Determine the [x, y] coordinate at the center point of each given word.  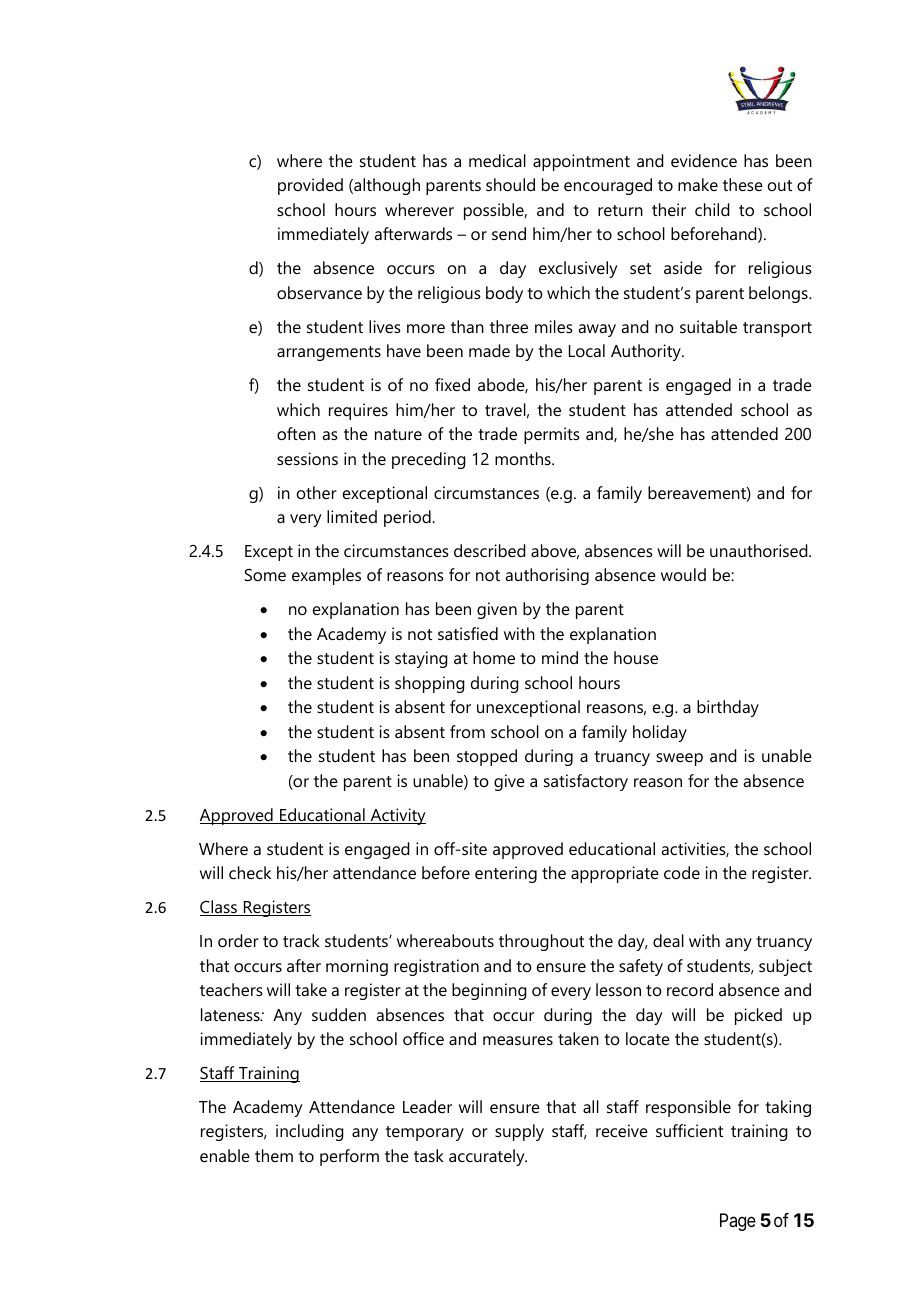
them [274, 1155]
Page [738, 1222]
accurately [488, 1157]
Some [265, 575]
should [510, 184]
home [494, 657]
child [712, 209]
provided [310, 186]
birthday [728, 708]
